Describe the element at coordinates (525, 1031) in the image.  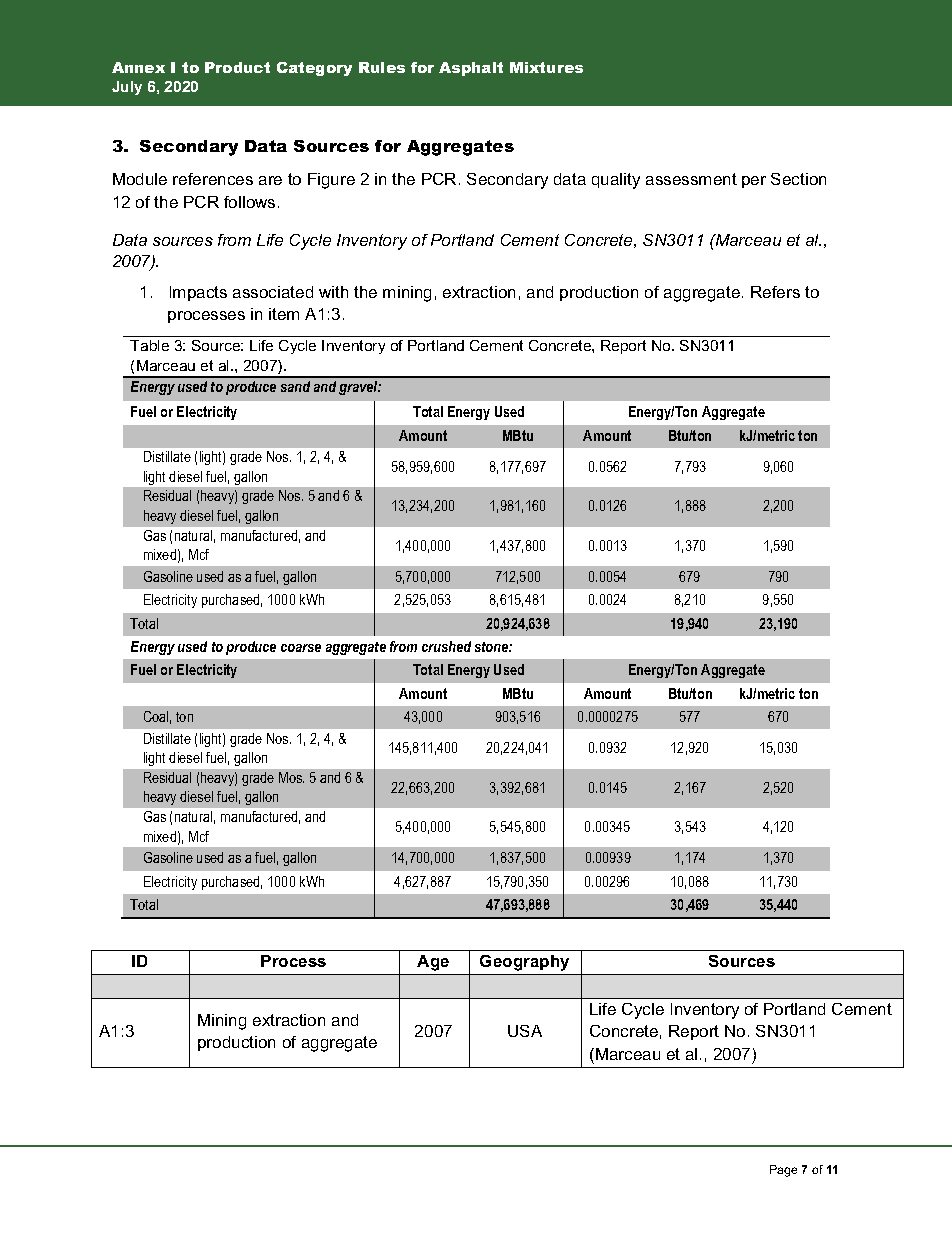
I see `USA` at that location.
